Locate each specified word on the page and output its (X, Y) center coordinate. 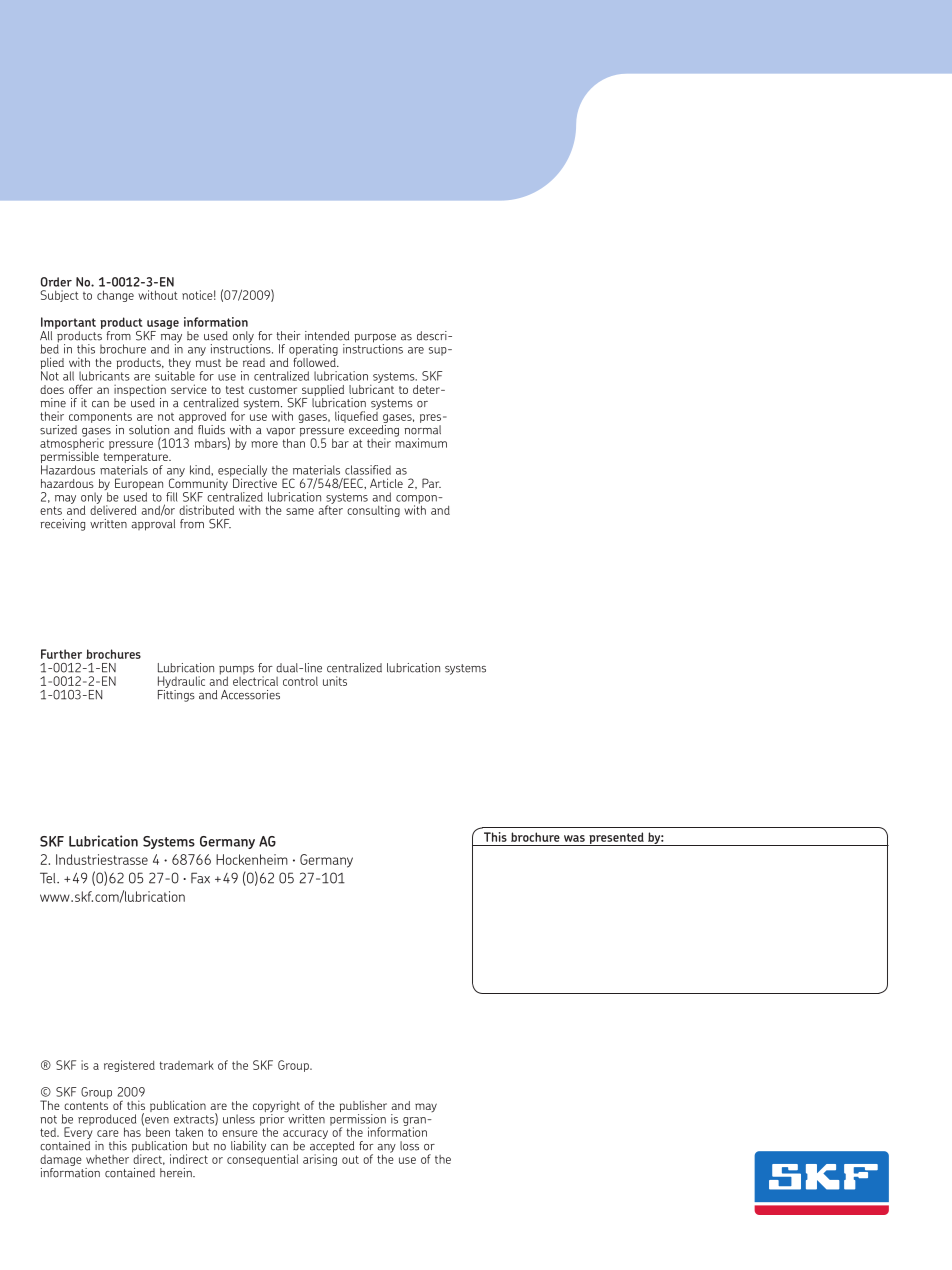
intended (327, 336)
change (115, 296)
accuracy (305, 1136)
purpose (375, 339)
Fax (200, 878)
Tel (49, 878)
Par (431, 483)
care (108, 1133)
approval (153, 525)
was (574, 838)
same (300, 511)
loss (409, 1146)
